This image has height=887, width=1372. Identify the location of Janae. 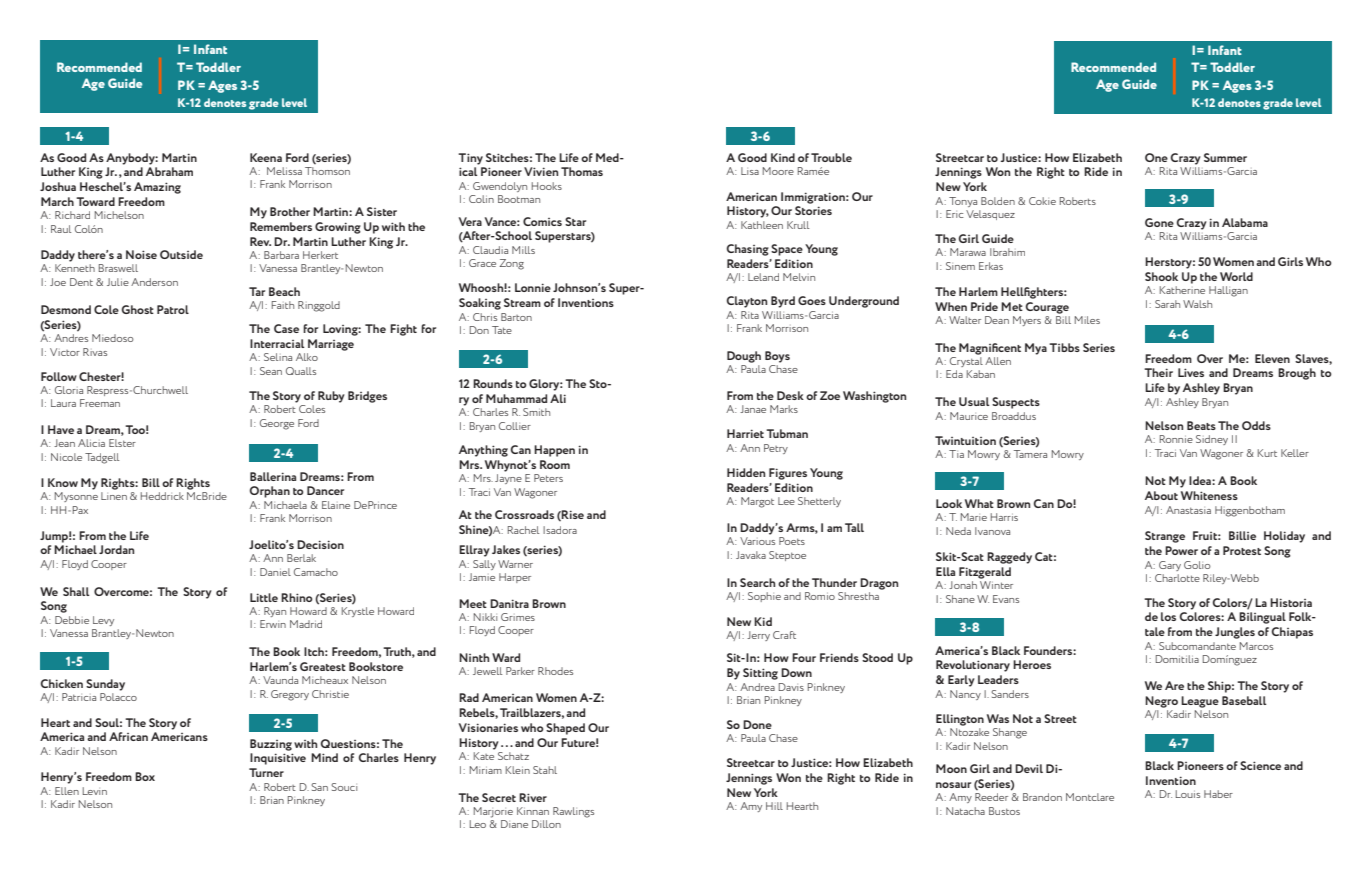
(753, 409).
